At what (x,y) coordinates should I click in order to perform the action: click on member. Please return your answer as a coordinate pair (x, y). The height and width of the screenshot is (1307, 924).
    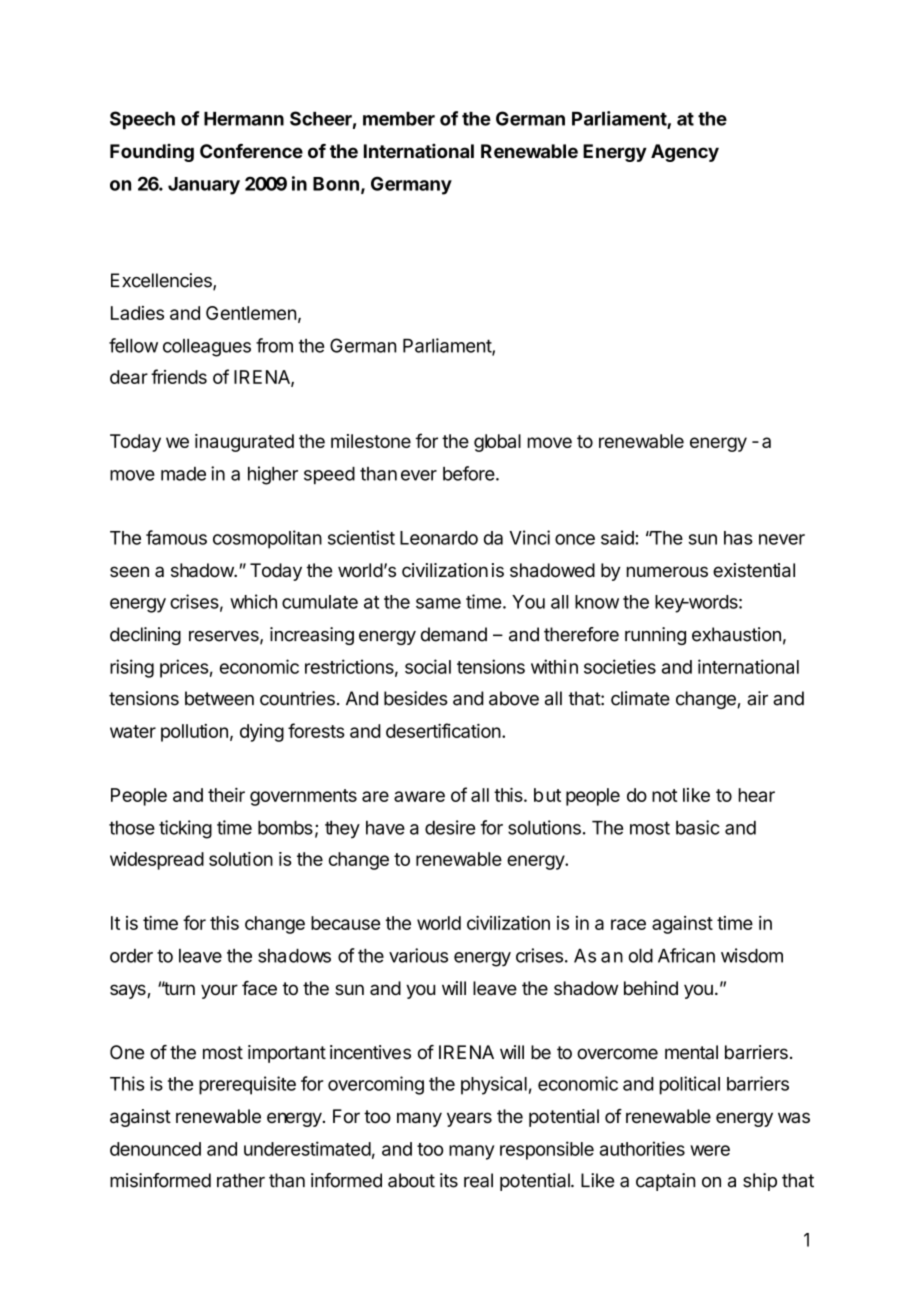
    Looking at the image, I should click on (399, 119).
